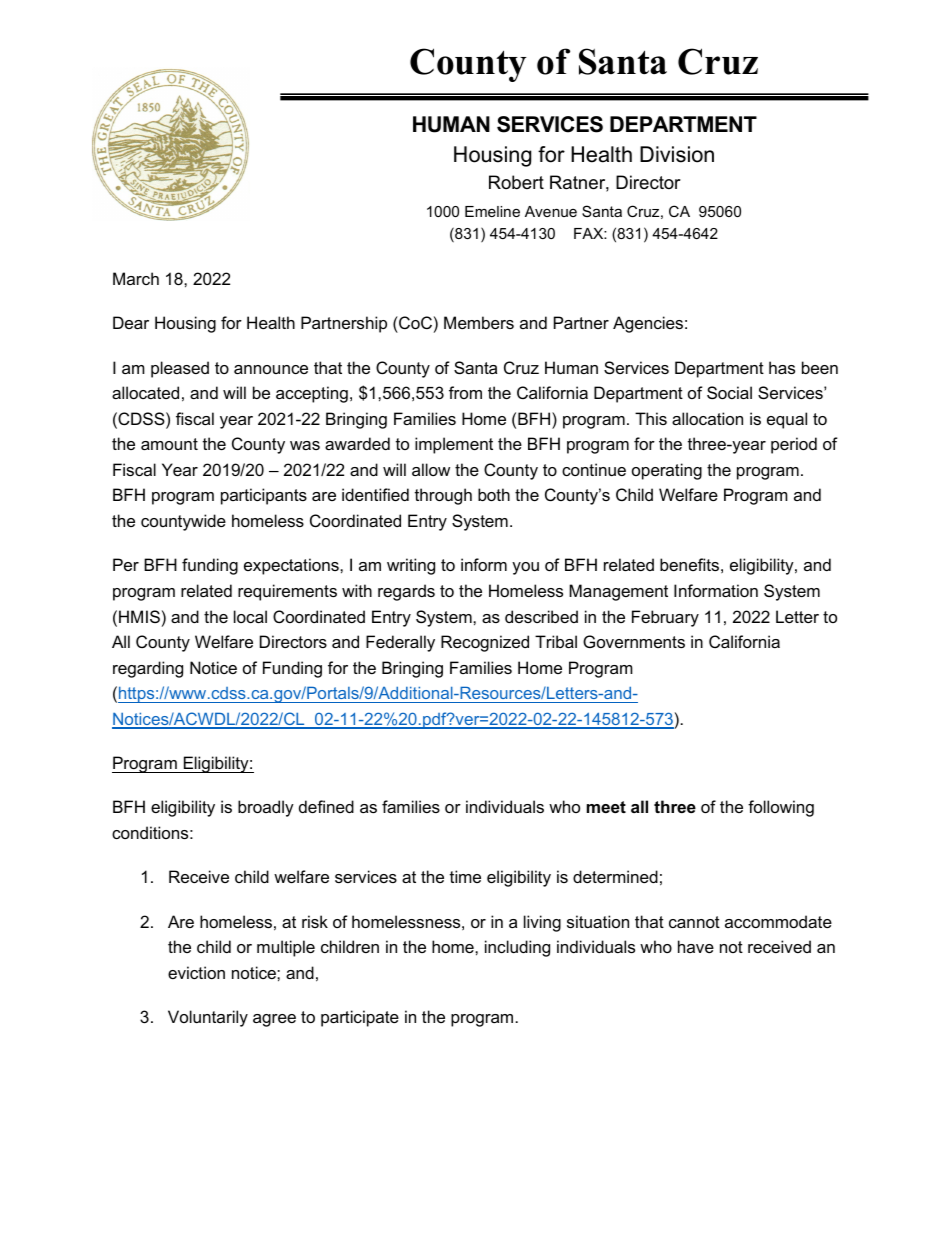 The width and height of the screenshot is (952, 1233). I want to click on you, so click(525, 568).
